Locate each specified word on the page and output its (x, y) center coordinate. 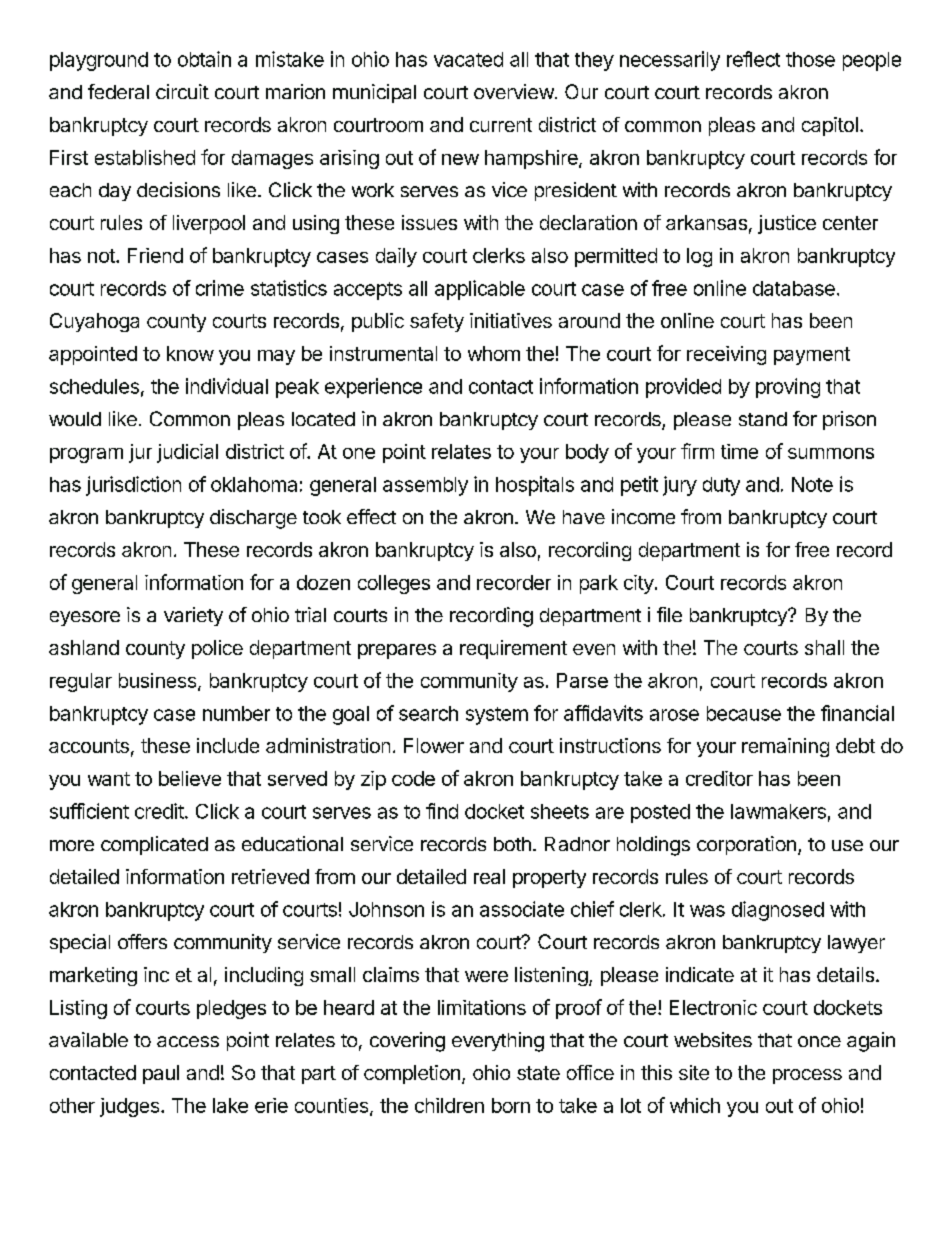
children (449, 1105)
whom (494, 353)
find (442, 811)
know (190, 353)
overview (514, 91)
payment (812, 356)
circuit (182, 91)
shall (824, 647)
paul (161, 1074)
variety (193, 616)
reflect (753, 59)
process (807, 1076)
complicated (154, 845)
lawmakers (778, 811)
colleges (394, 584)
